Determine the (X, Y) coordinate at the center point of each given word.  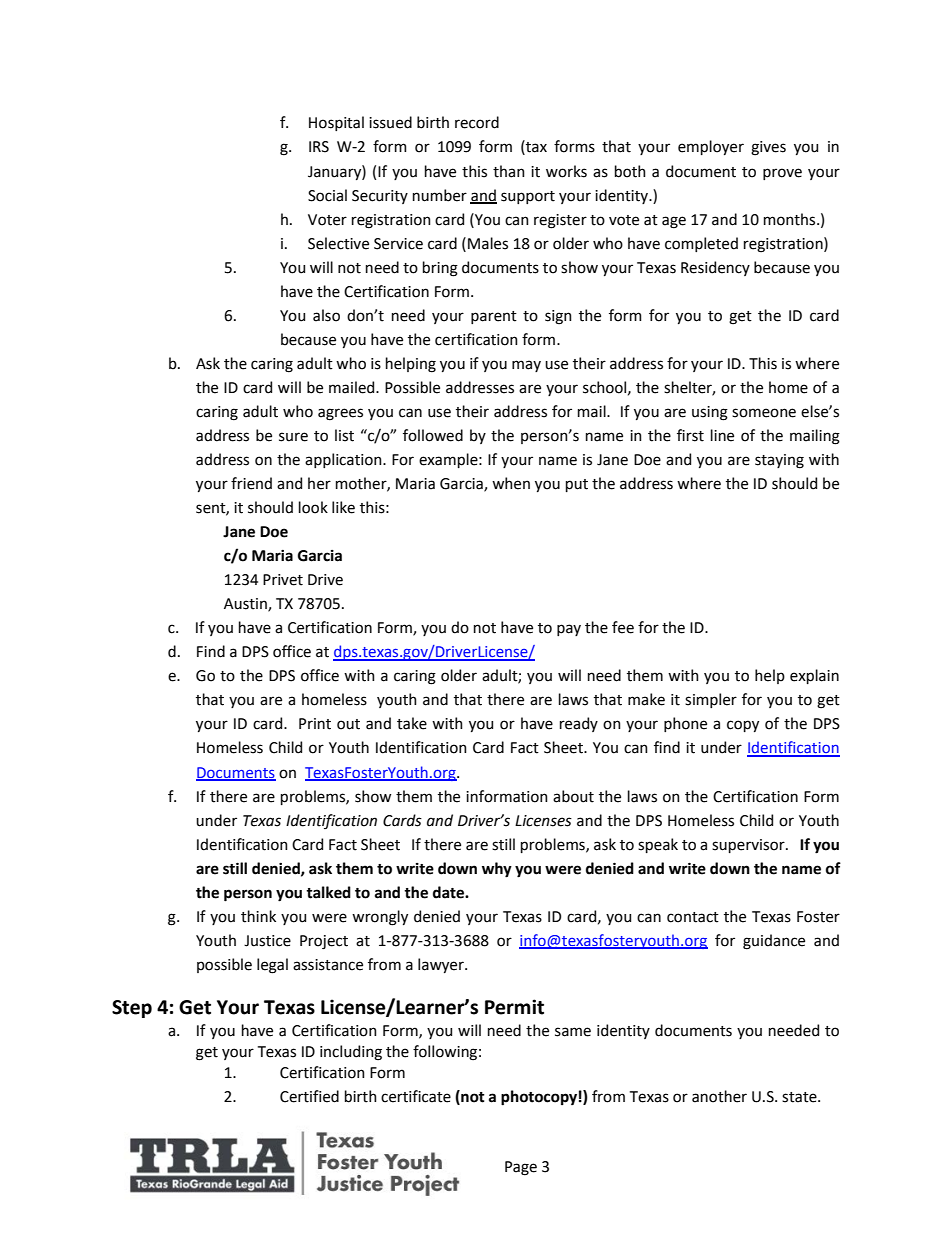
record (477, 122)
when (511, 483)
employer (711, 147)
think (258, 916)
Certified (309, 1096)
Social (327, 195)
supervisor (749, 846)
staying (779, 461)
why (497, 870)
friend (251, 483)
